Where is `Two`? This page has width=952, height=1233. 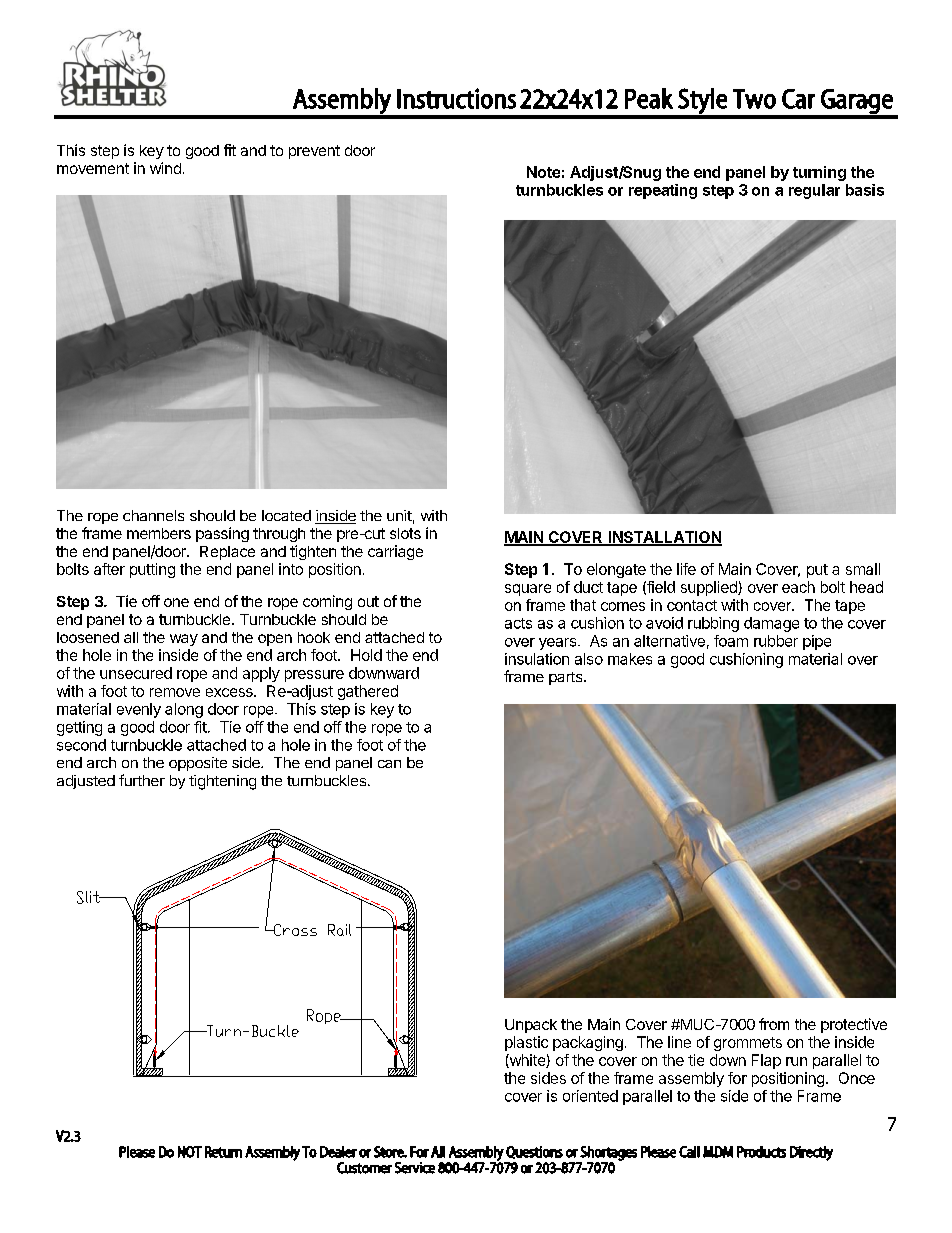 Two is located at coordinates (754, 99).
